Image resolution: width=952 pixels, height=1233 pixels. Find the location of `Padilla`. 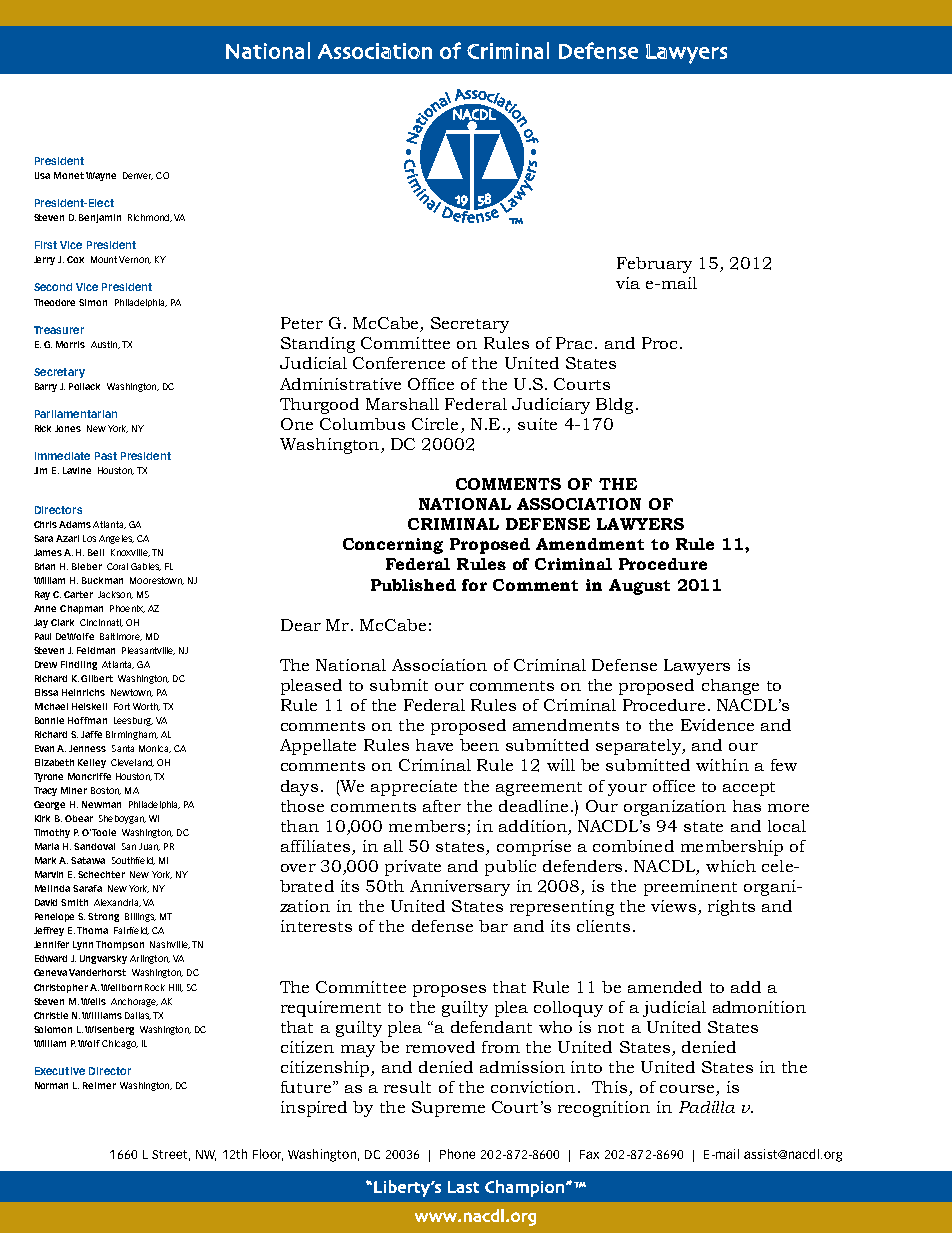

Padilla is located at coordinates (707, 1107).
